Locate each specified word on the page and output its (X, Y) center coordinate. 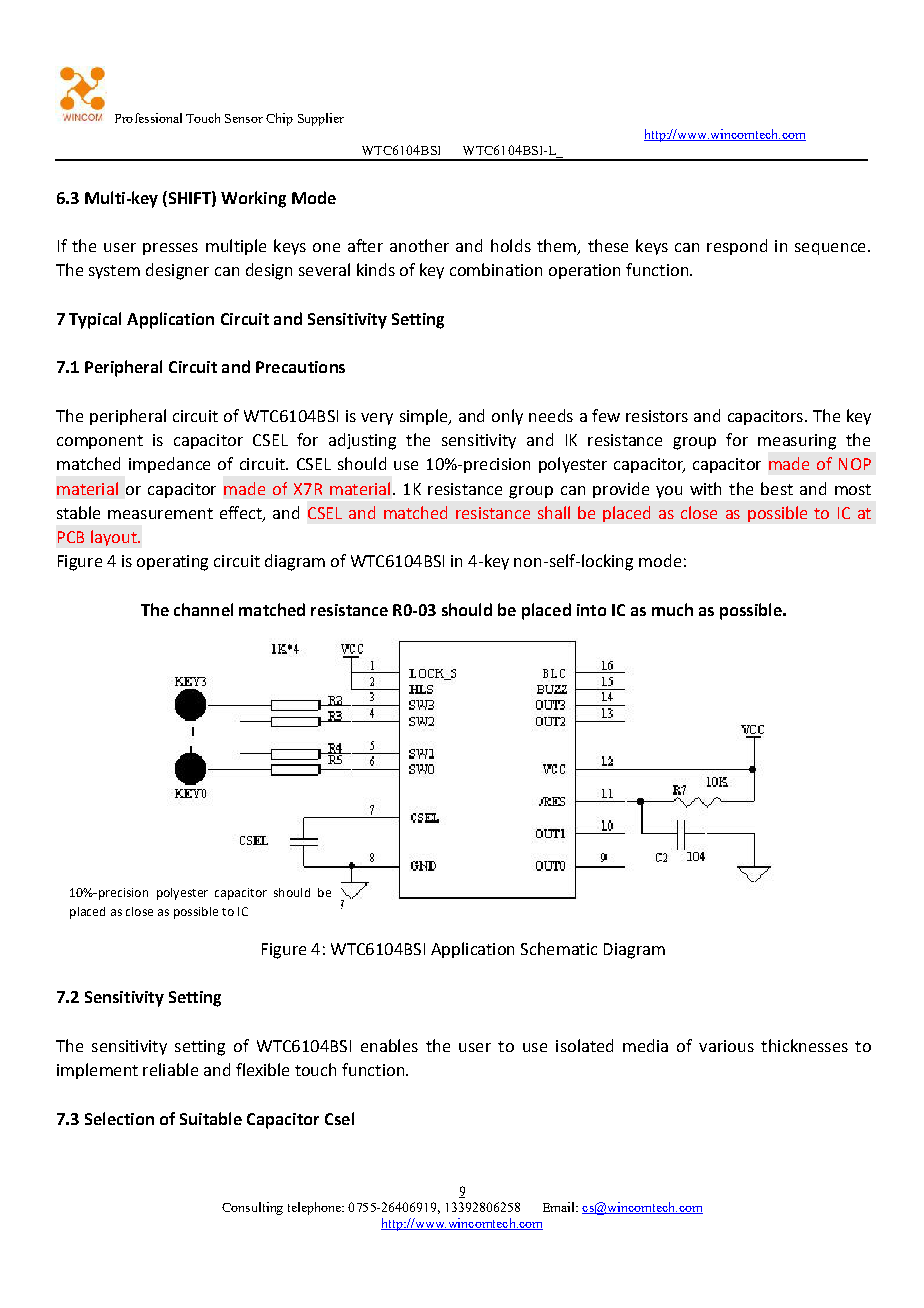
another (419, 245)
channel (203, 609)
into (591, 610)
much (672, 609)
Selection (119, 1118)
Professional (148, 118)
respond (737, 247)
